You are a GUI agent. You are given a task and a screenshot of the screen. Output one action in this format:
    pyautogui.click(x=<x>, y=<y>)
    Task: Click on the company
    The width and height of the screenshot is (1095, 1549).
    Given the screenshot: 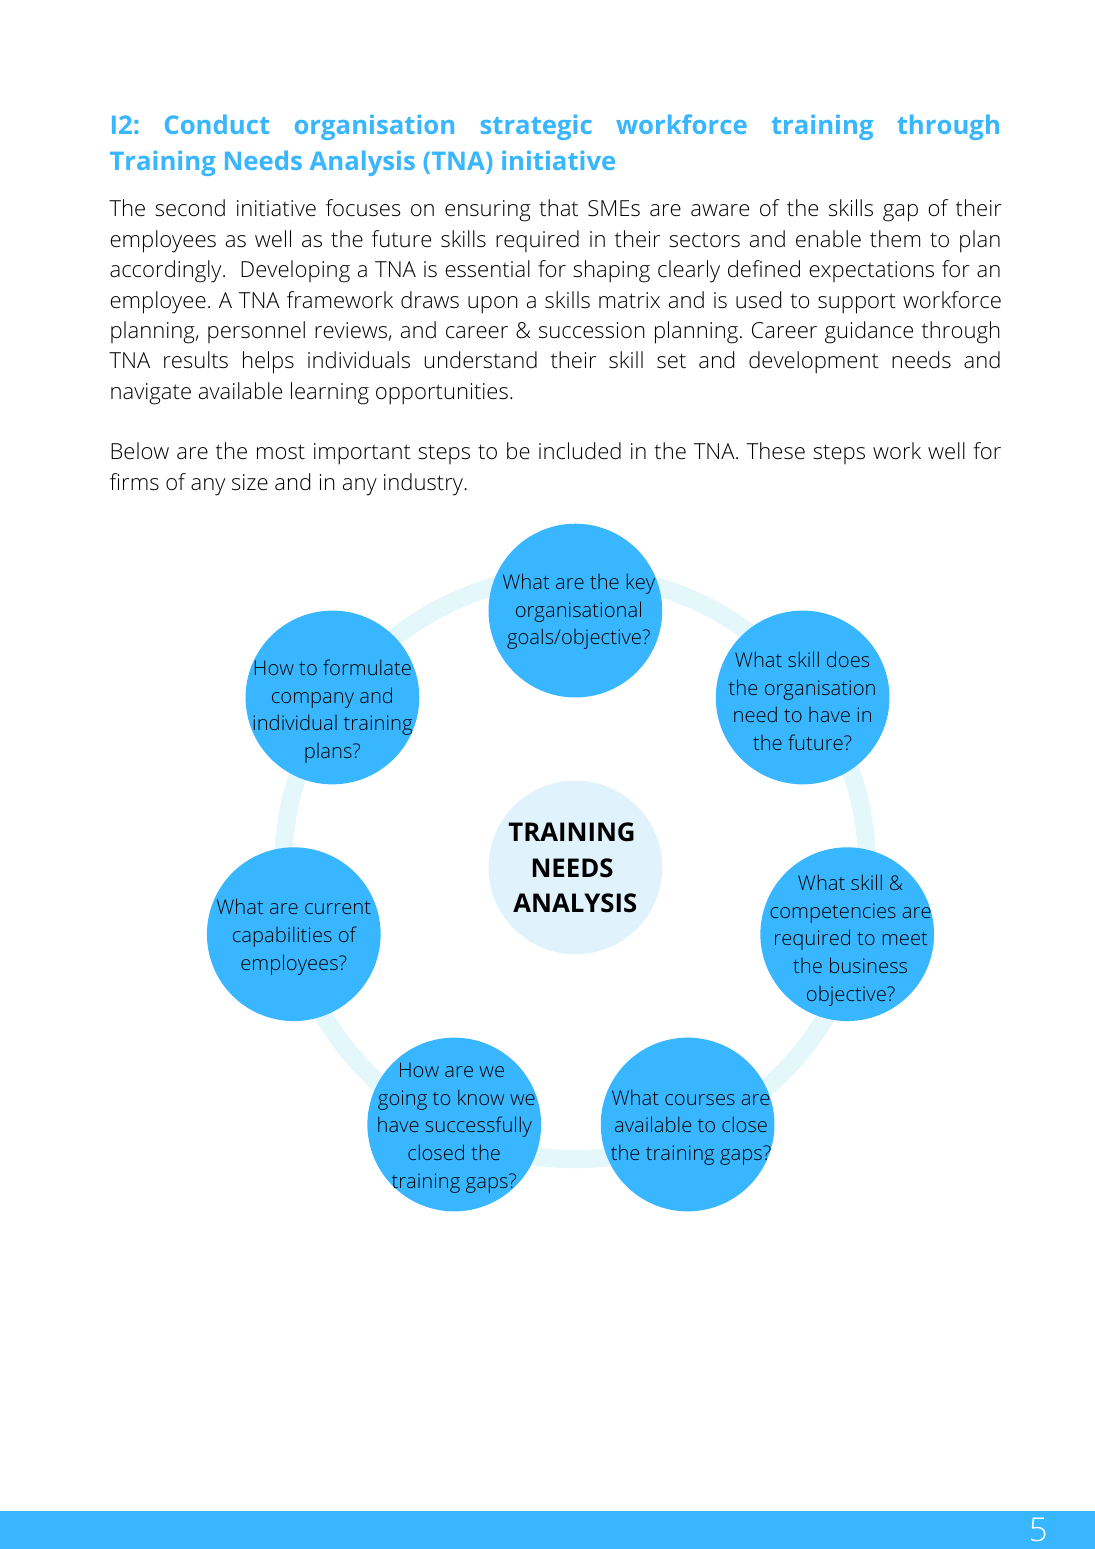 What is the action you would take?
    pyautogui.click(x=313, y=700)
